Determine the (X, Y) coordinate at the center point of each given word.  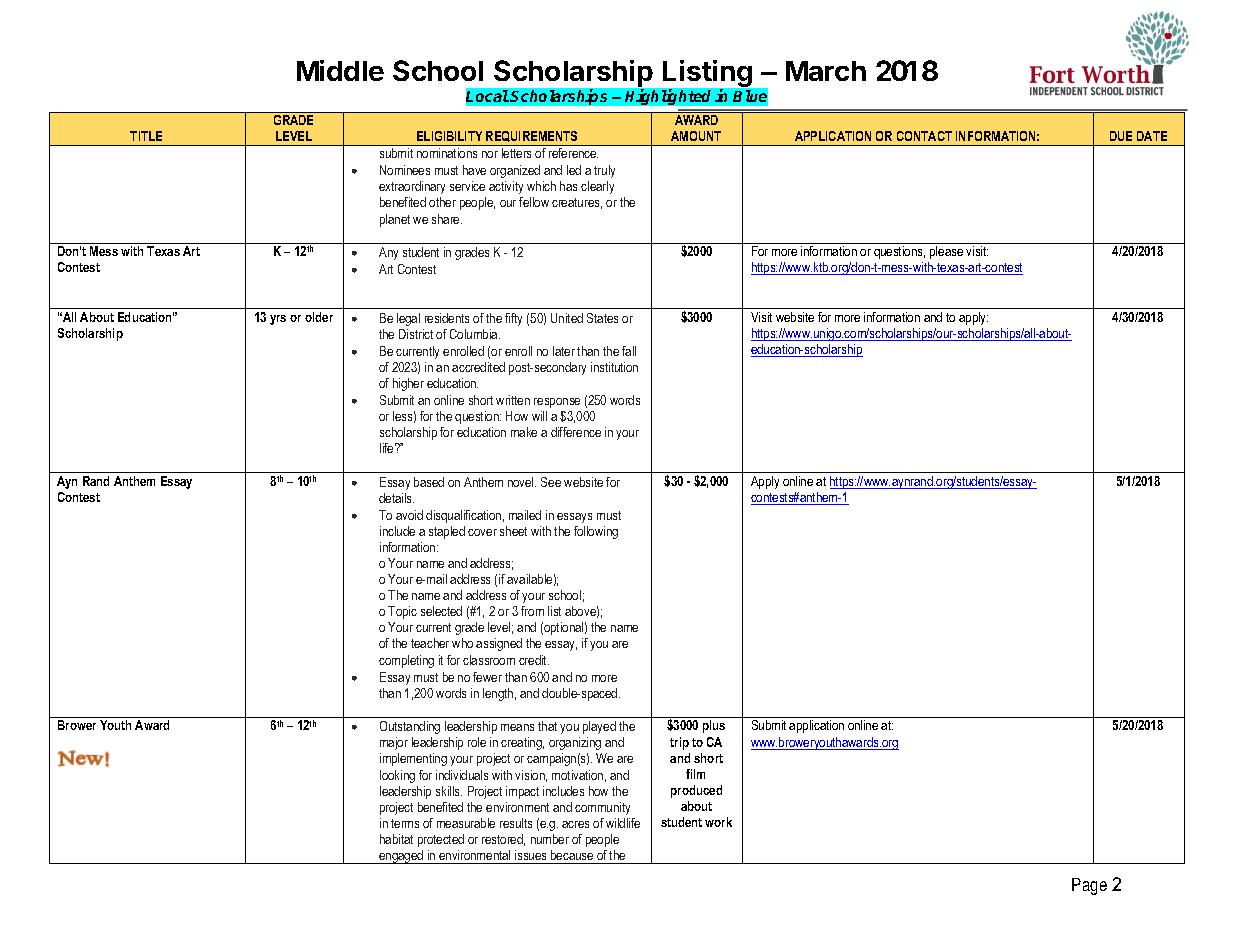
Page (1089, 886)
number (550, 839)
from (532, 611)
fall (629, 351)
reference (573, 153)
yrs (278, 320)
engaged (401, 857)
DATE (1152, 136)
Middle (340, 70)
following (596, 532)
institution (614, 367)
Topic (402, 612)
